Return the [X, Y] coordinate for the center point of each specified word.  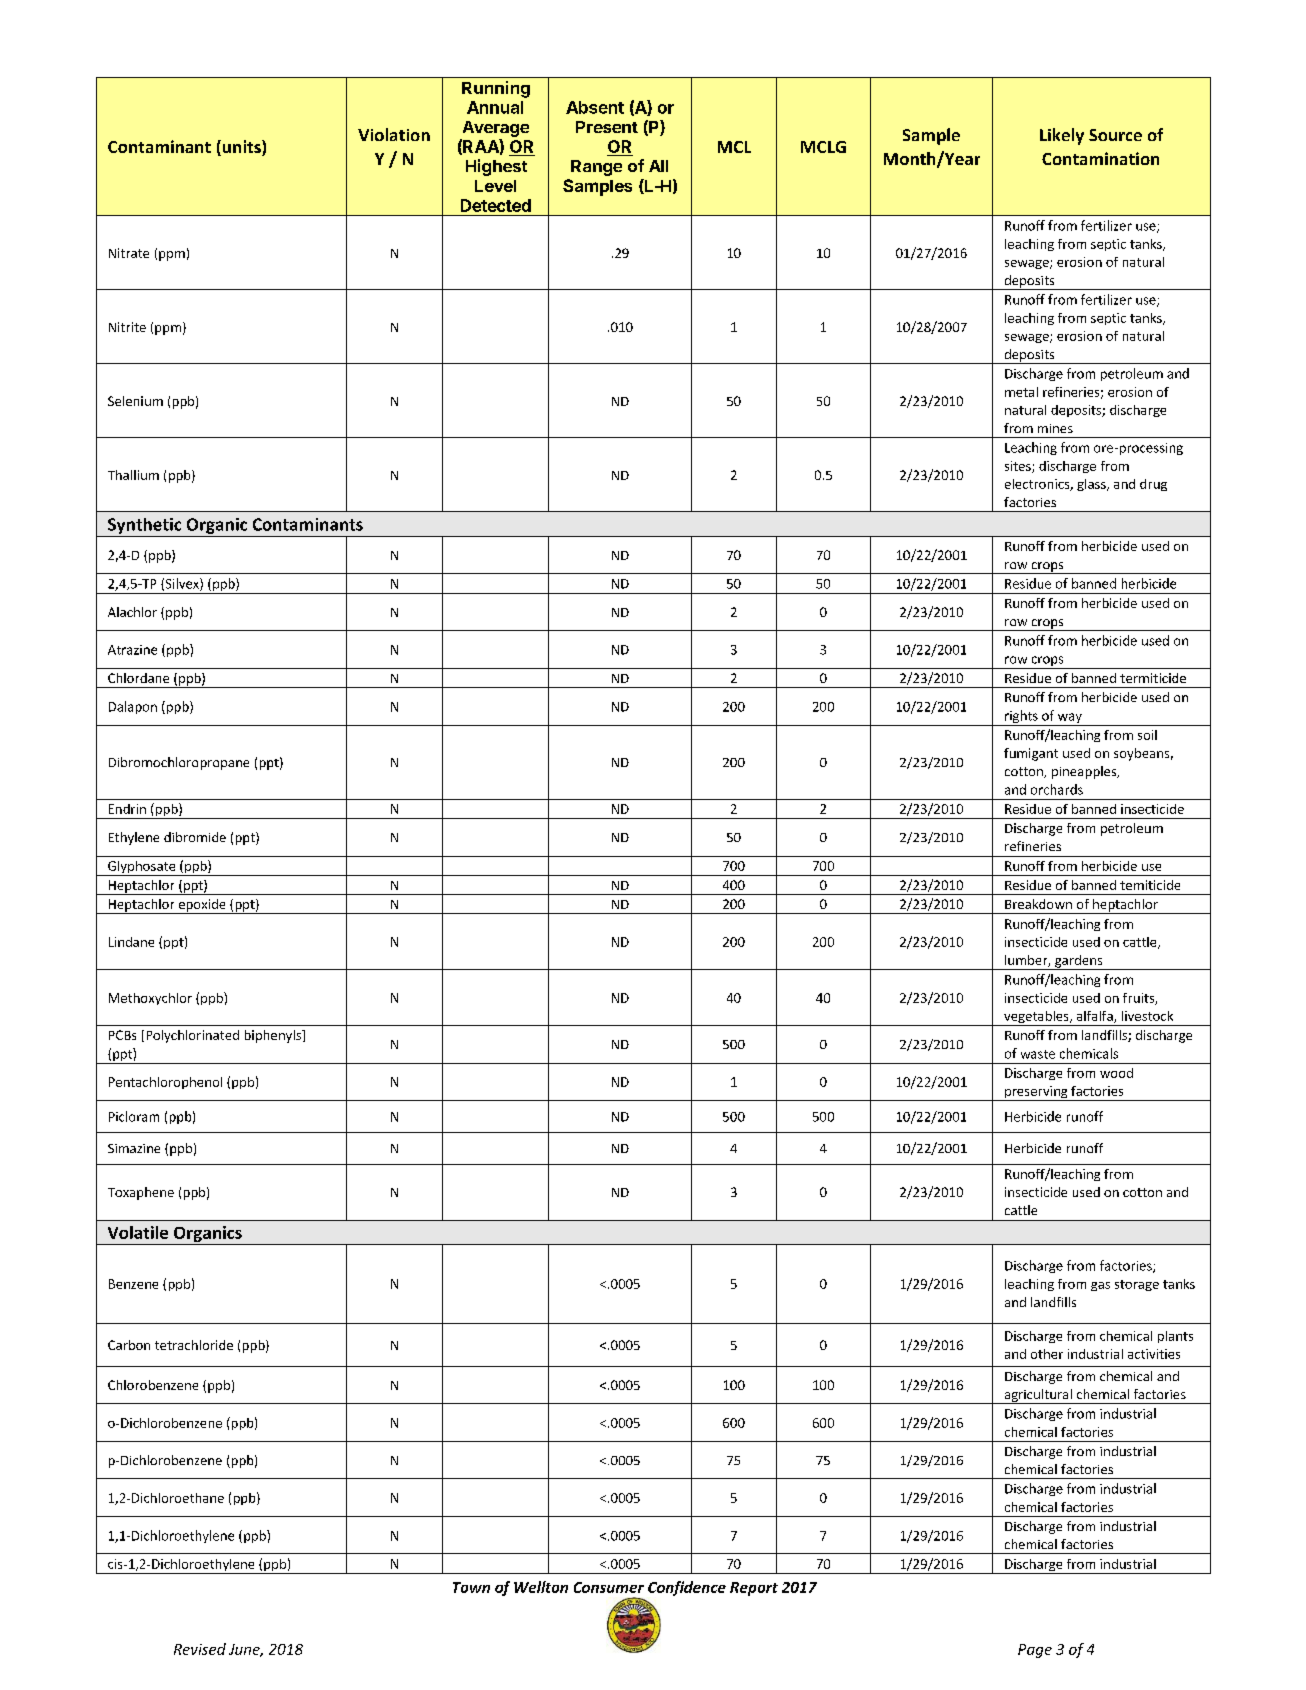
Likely [1062, 136]
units [241, 148]
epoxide [202, 906]
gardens [1079, 962]
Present [607, 127]
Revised [200, 1649]
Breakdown [1038, 904]
